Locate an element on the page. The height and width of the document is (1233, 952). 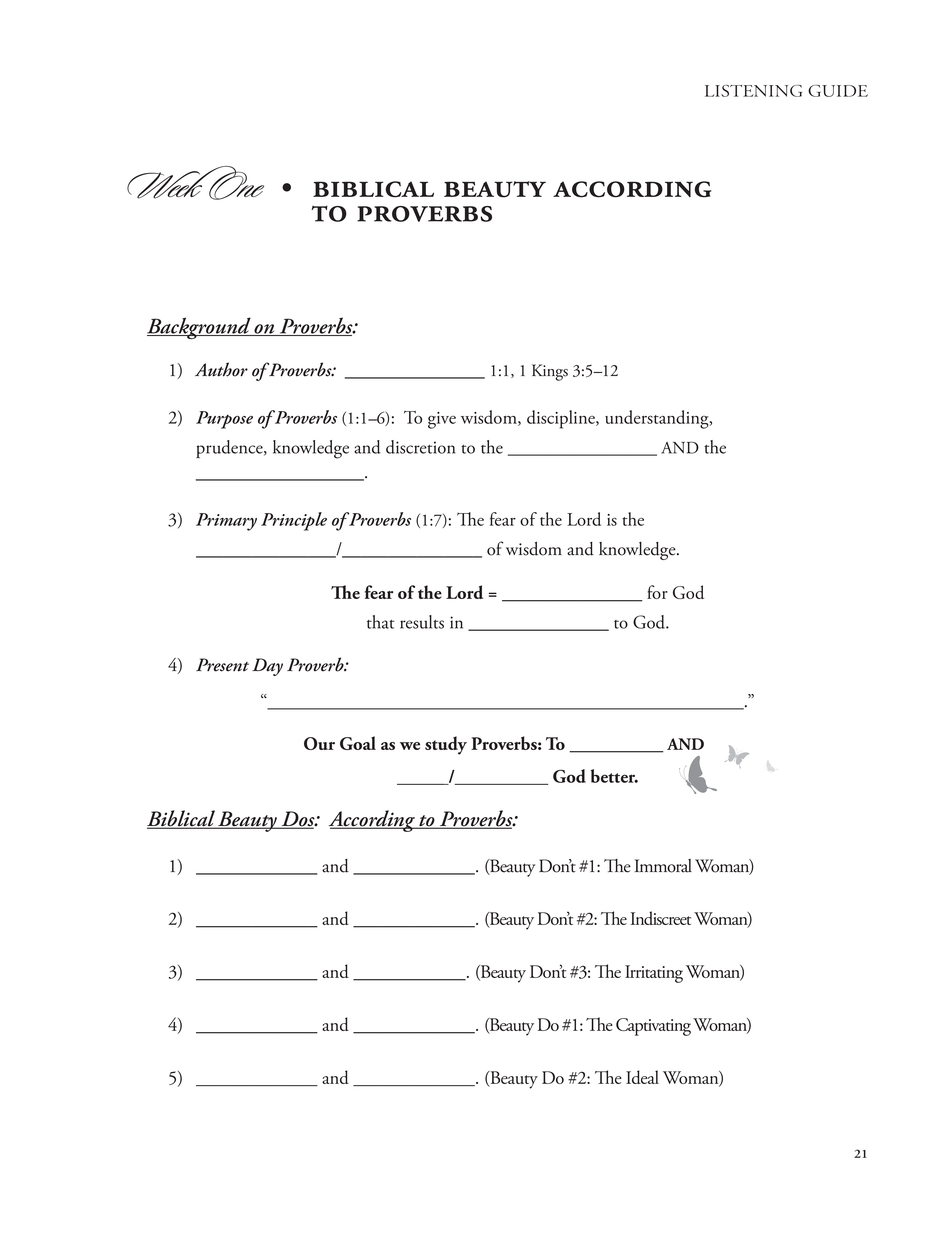
guide is located at coordinates (838, 91).
